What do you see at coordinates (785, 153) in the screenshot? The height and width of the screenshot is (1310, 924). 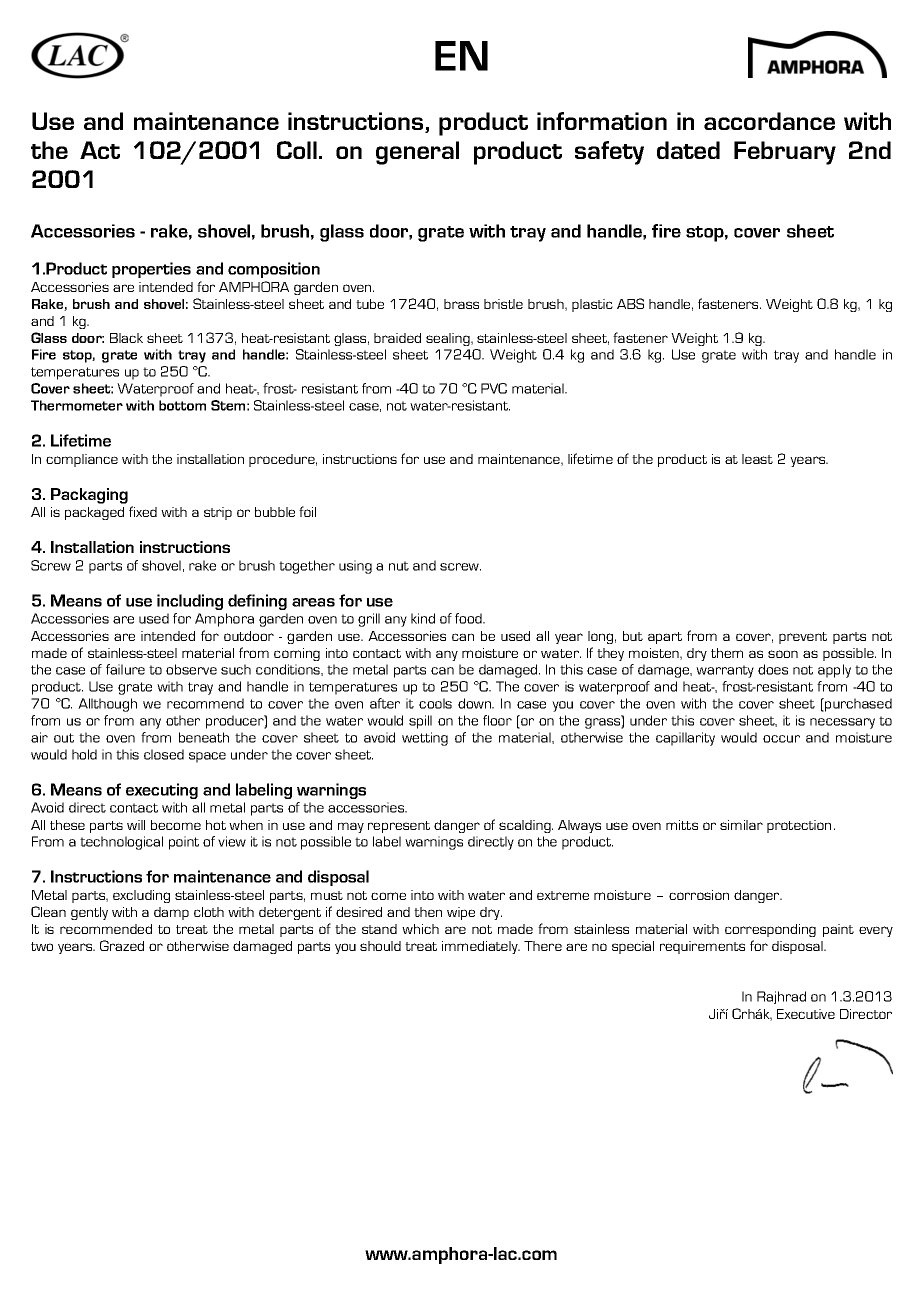 I see `February` at bounding box center [785, 153].
